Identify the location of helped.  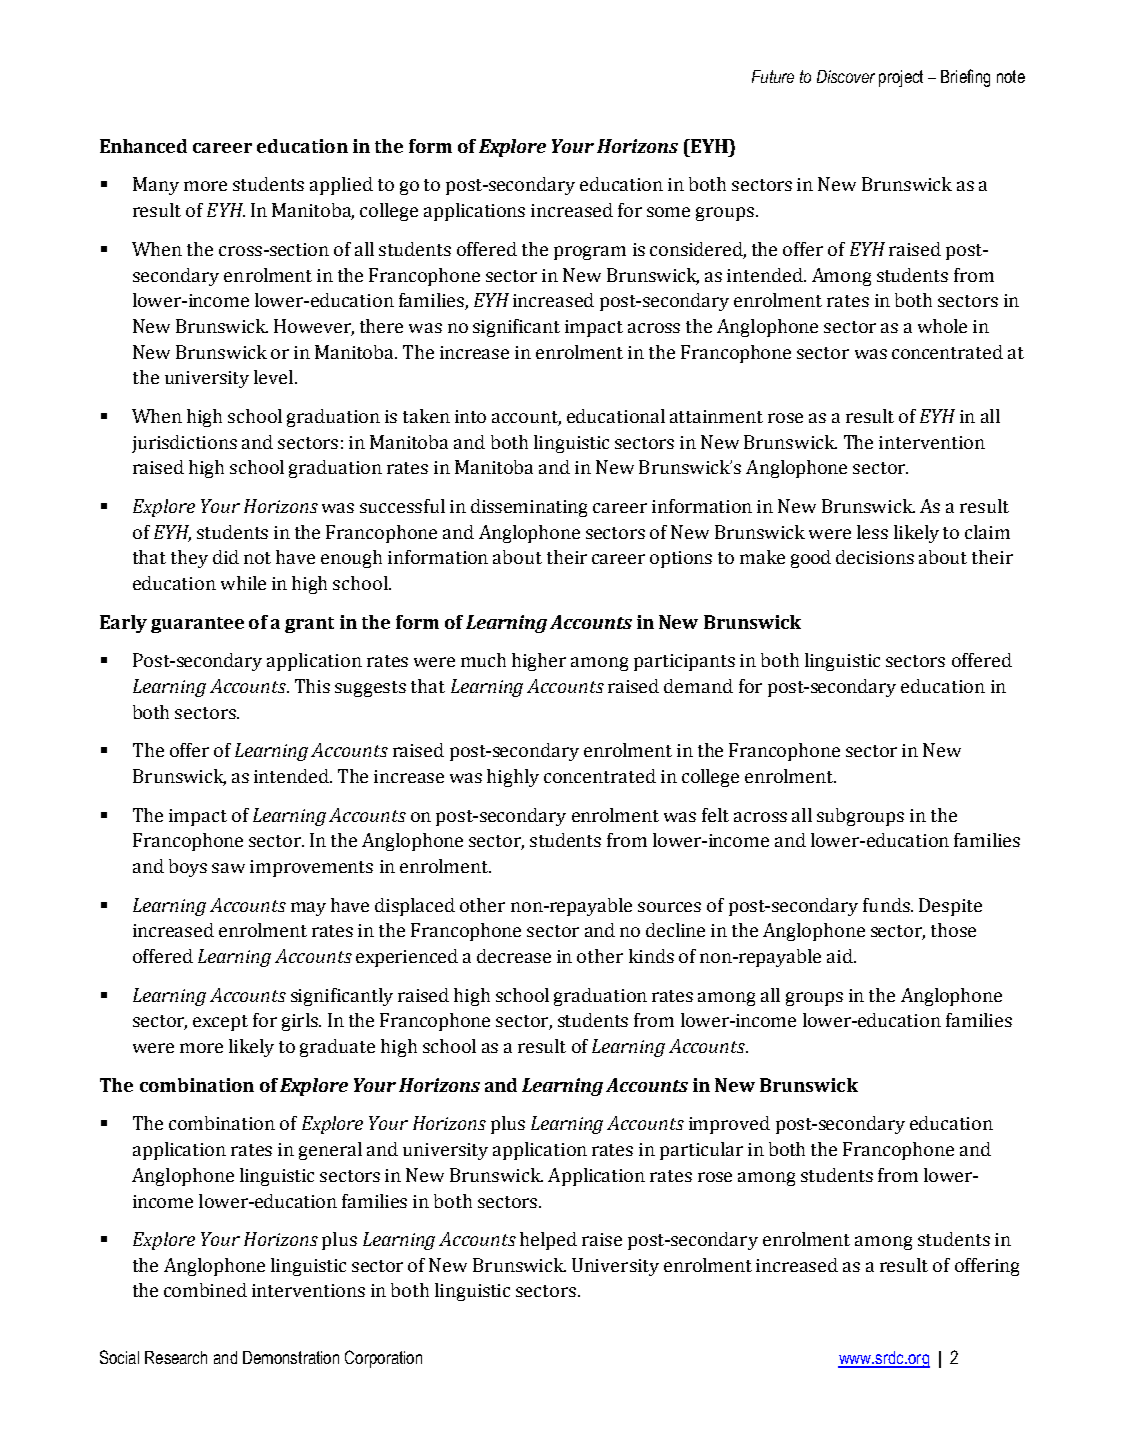
(548, 1241).
